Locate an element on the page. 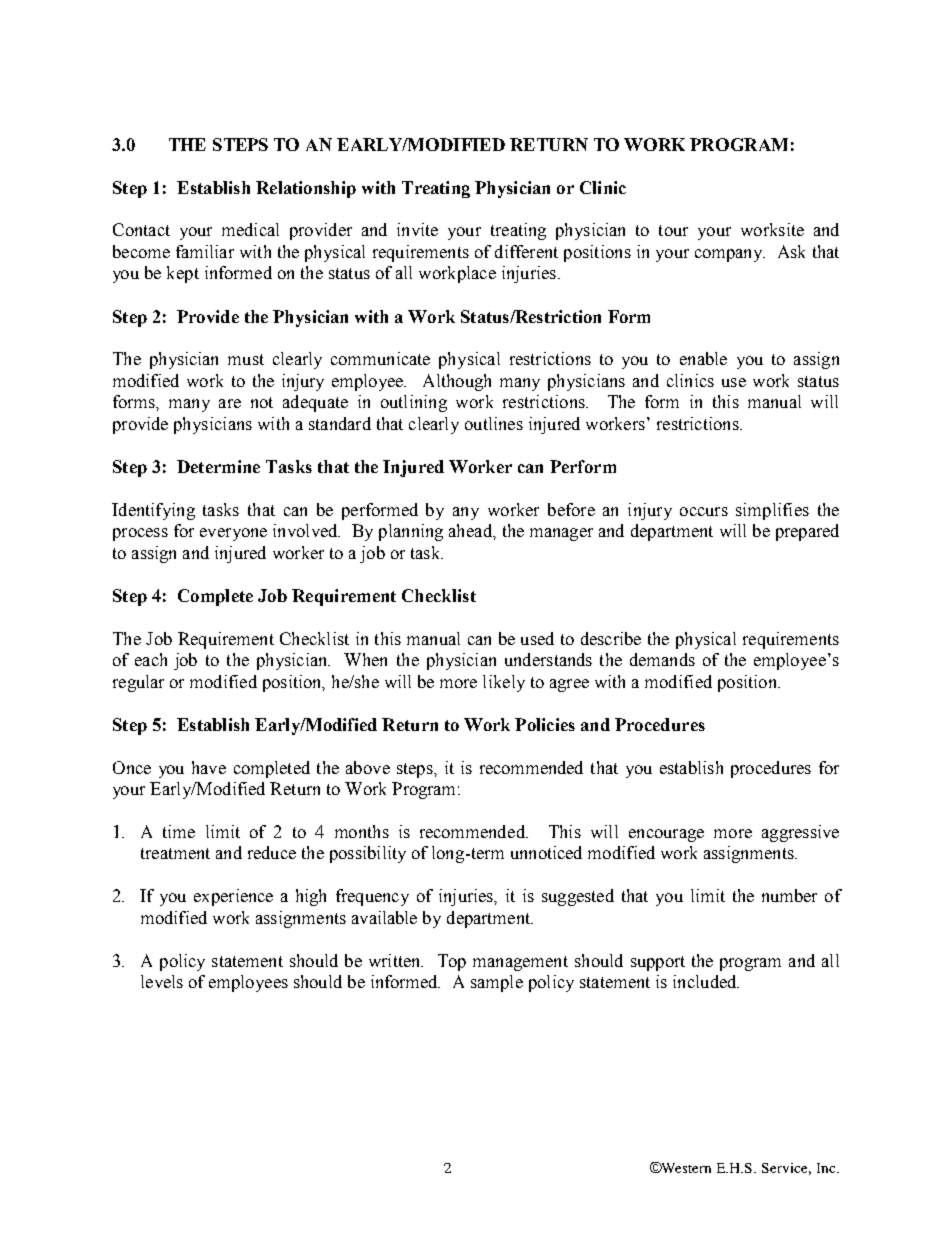 The height and width of the image is (1233, 952). included is located at coordinates (706, 981).
